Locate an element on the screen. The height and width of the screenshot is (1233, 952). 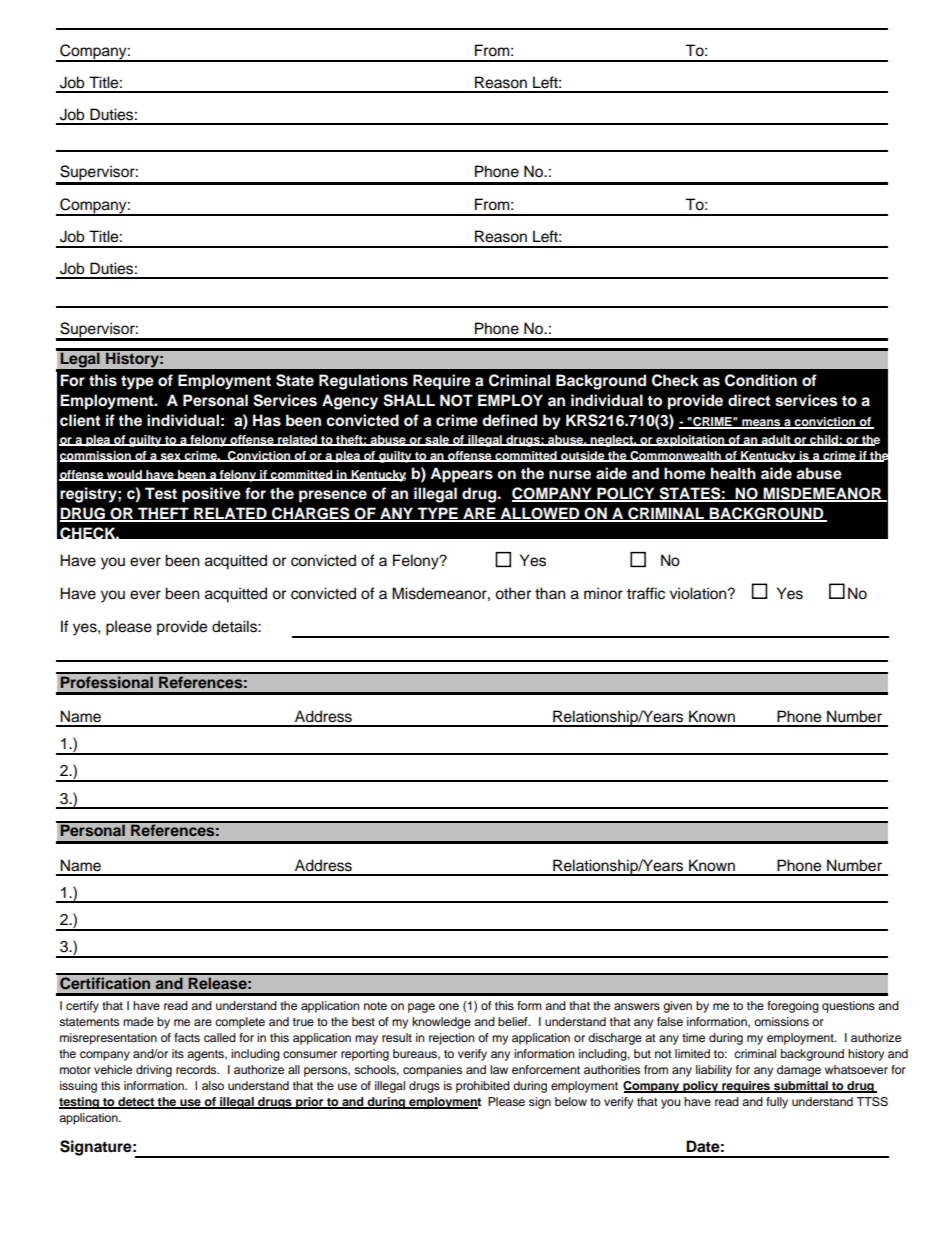
driving is located at coordinates (154, 1071).
